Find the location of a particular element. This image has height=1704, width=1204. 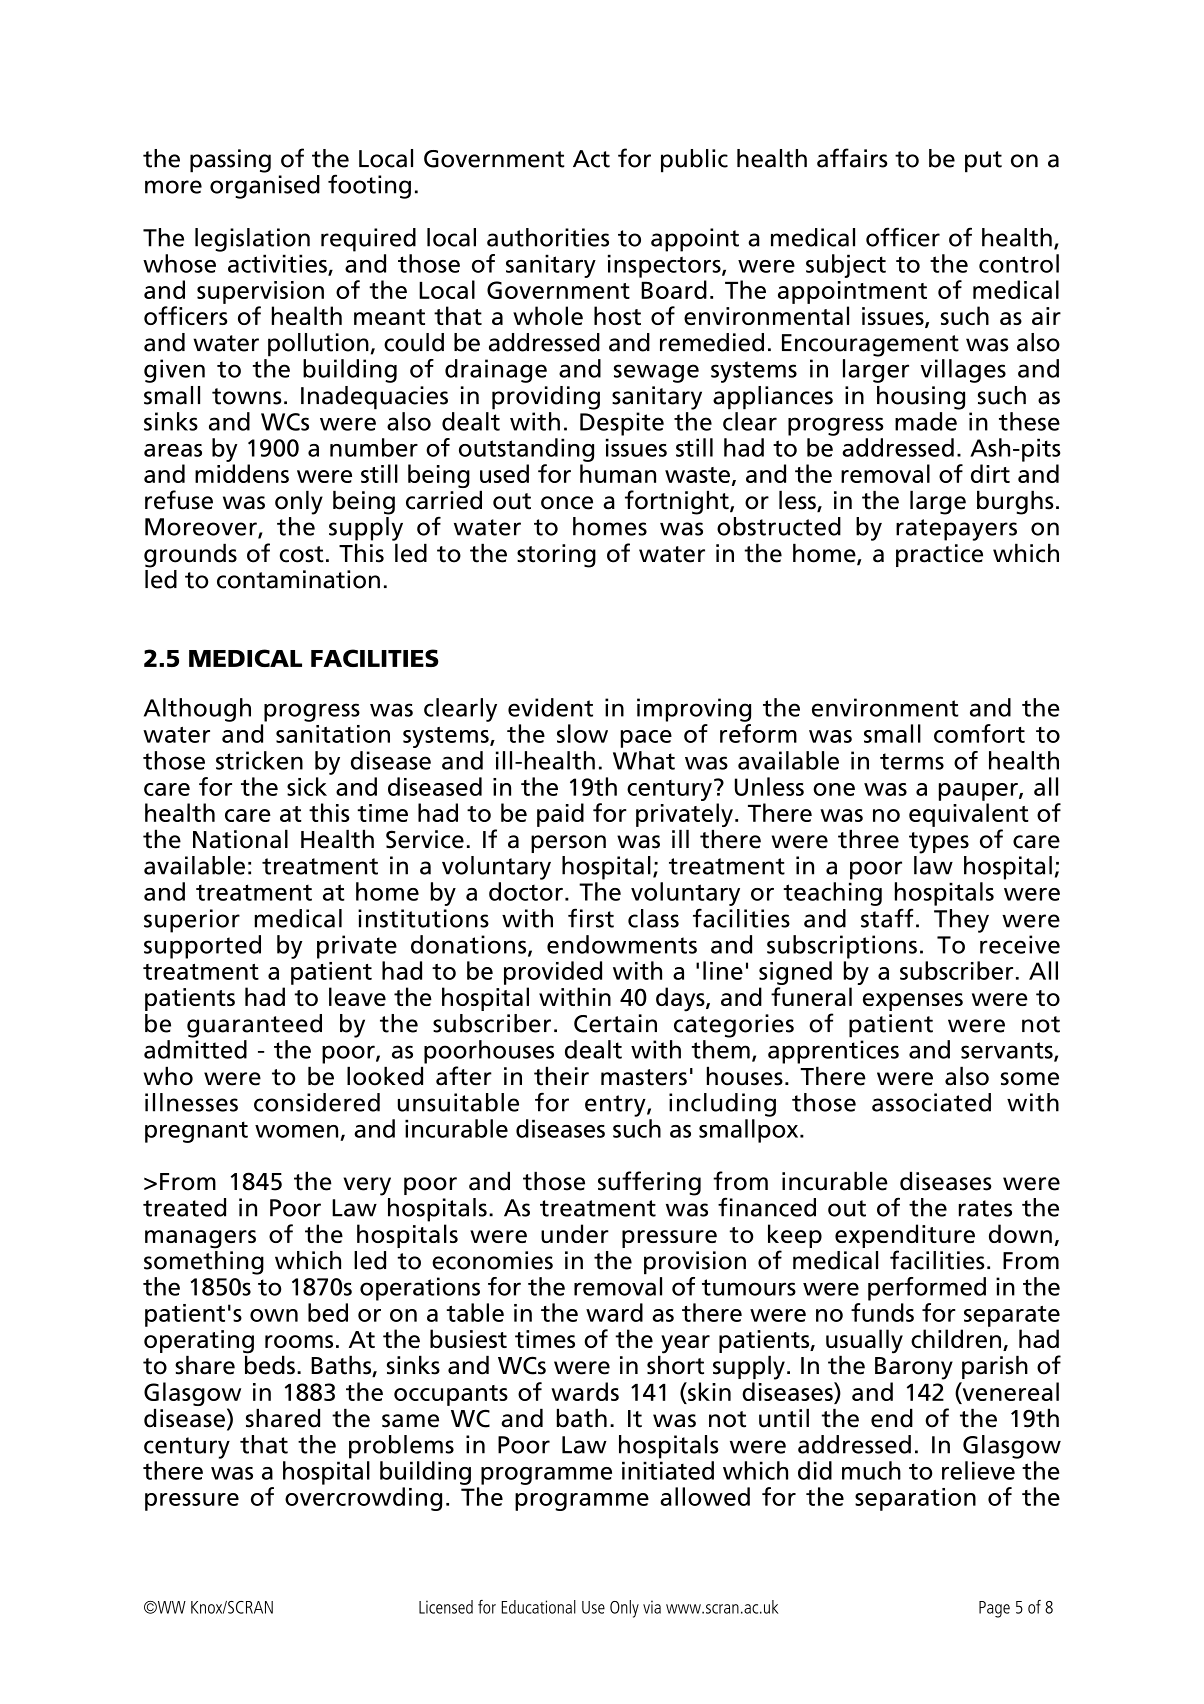

under is located at coordinates (575, 1233).
